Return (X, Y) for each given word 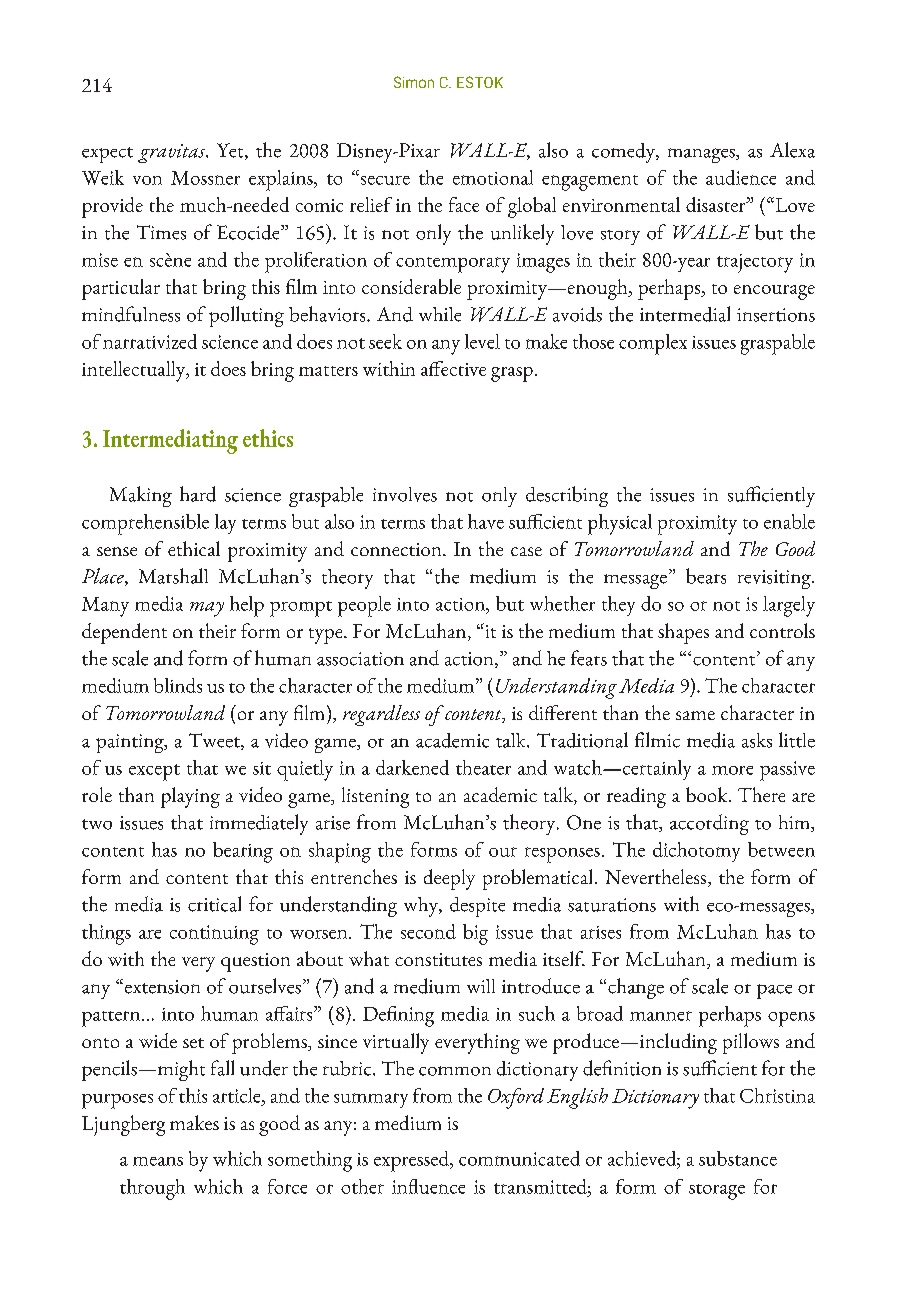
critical (214, 904)
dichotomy (696, 852)
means (158, 1161)
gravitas (172, 153)
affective (453, 368)
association (360, 659)
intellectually (135, 371)
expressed (413, 1161)
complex (653, 344)
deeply (449, 879)
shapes (683, 633)
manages (702, 155)
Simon (414, 82)
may (207, 609)
